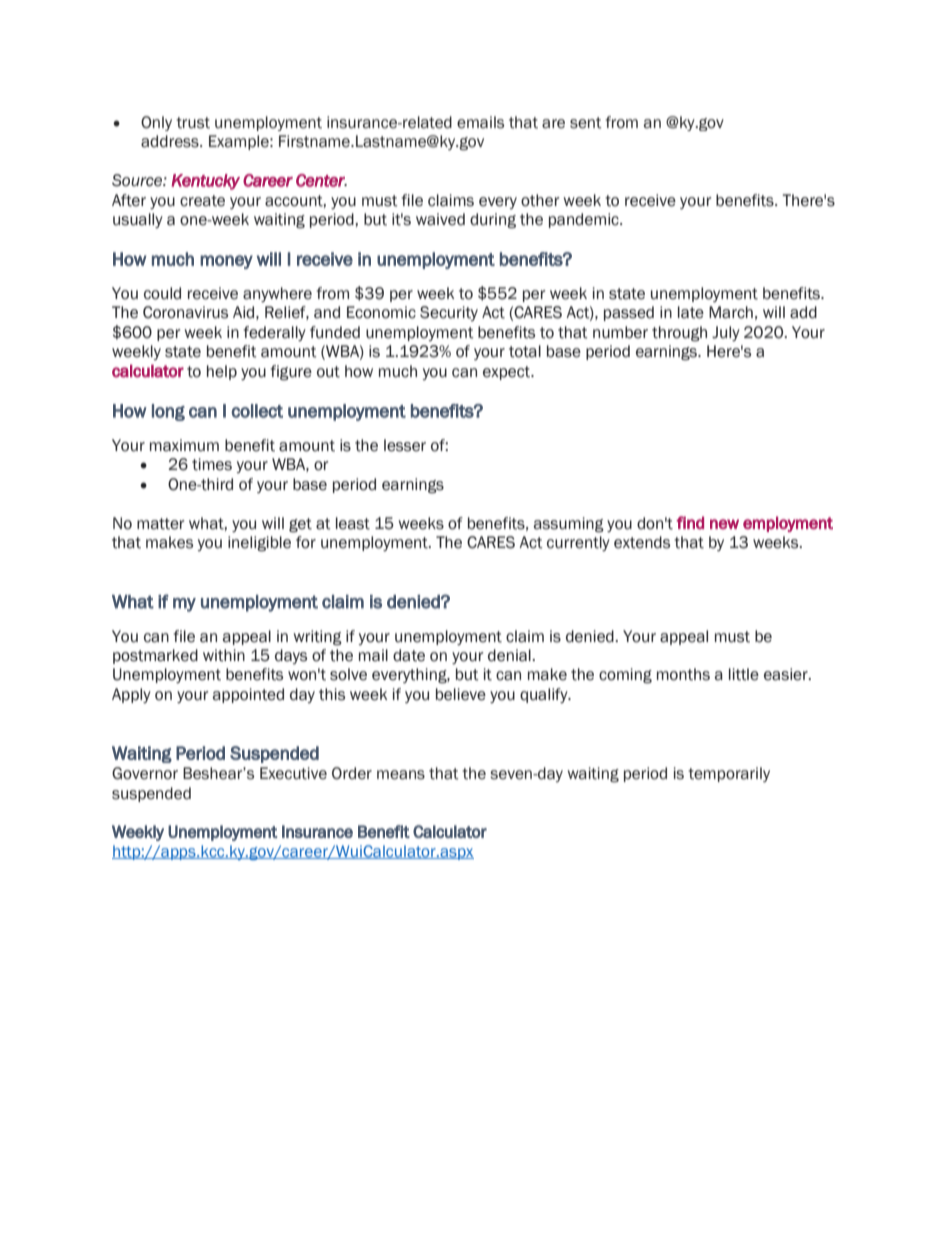  I want to click on Governor, so click(145, 773).
